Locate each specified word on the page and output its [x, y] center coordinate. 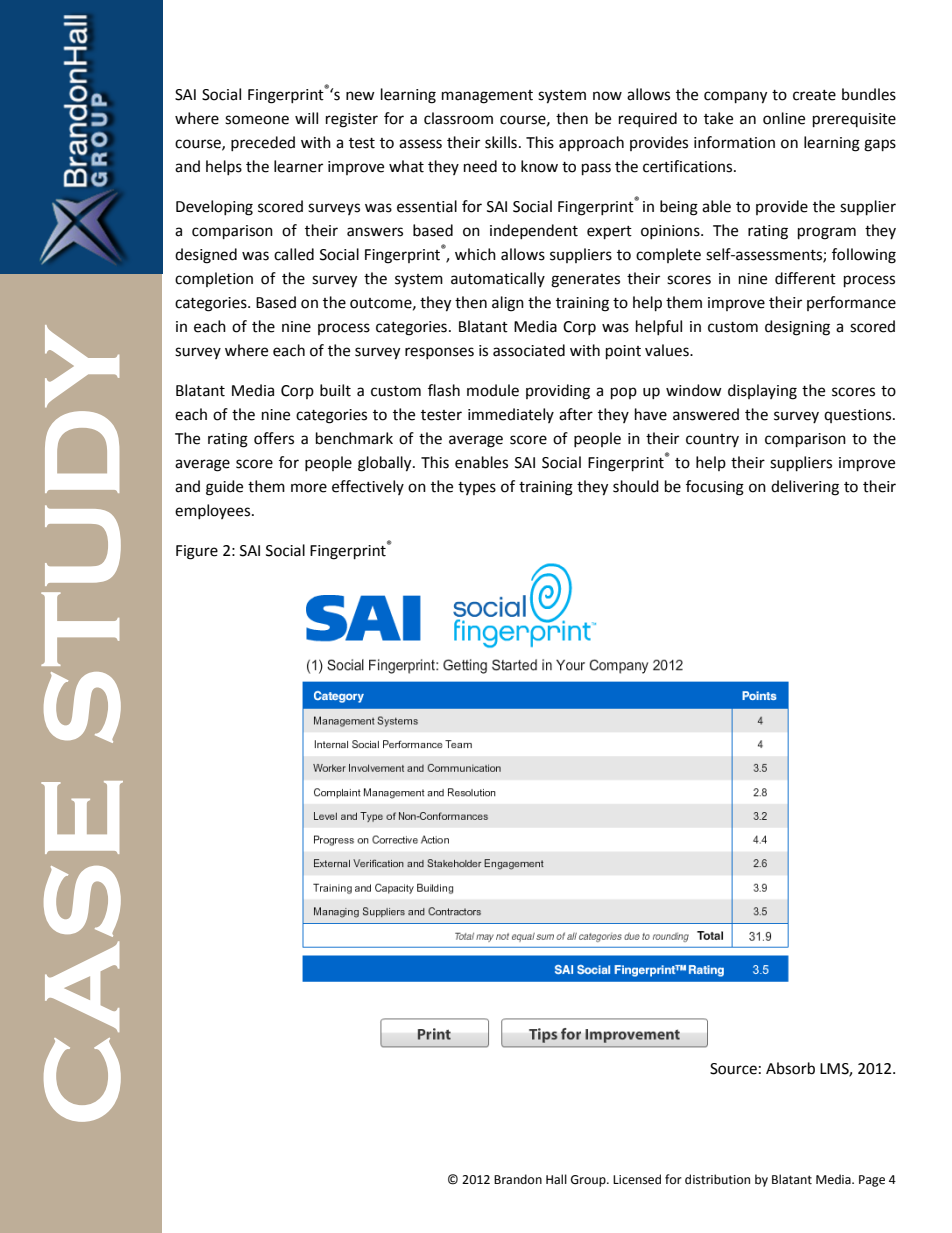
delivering [805, 488]
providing [558, 392]
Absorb [790, 1068]
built [335, 390]
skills [501, 142]
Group [589, 1181]
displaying [762, 392]
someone [257, 120]
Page [872, 1181]
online [784, 118]
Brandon [518, 1179]
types [477, 488]
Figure [197, 552]
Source [733, 1069]
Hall [556, 1179]
